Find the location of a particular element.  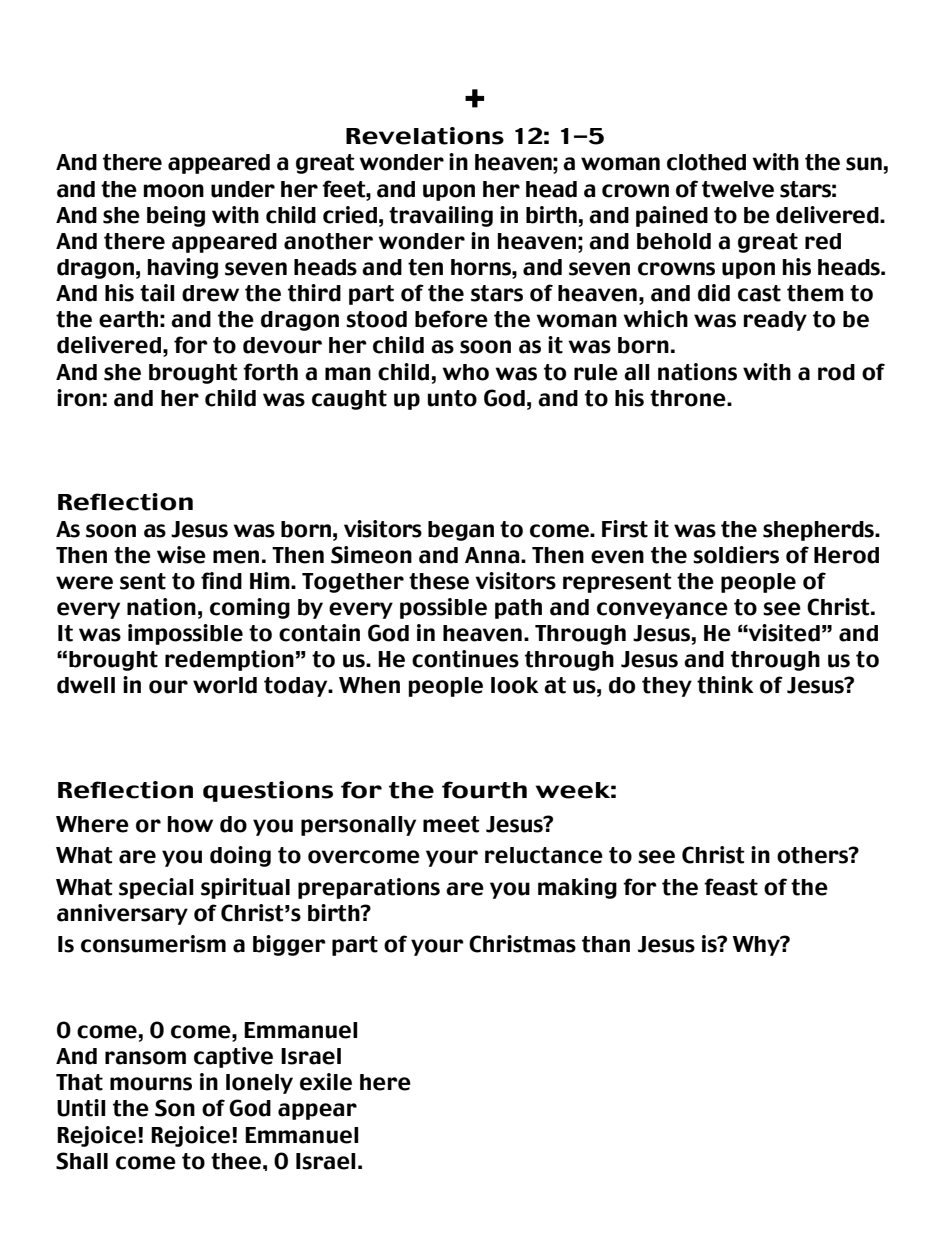

twelve is located at coordinates (738, 189).
